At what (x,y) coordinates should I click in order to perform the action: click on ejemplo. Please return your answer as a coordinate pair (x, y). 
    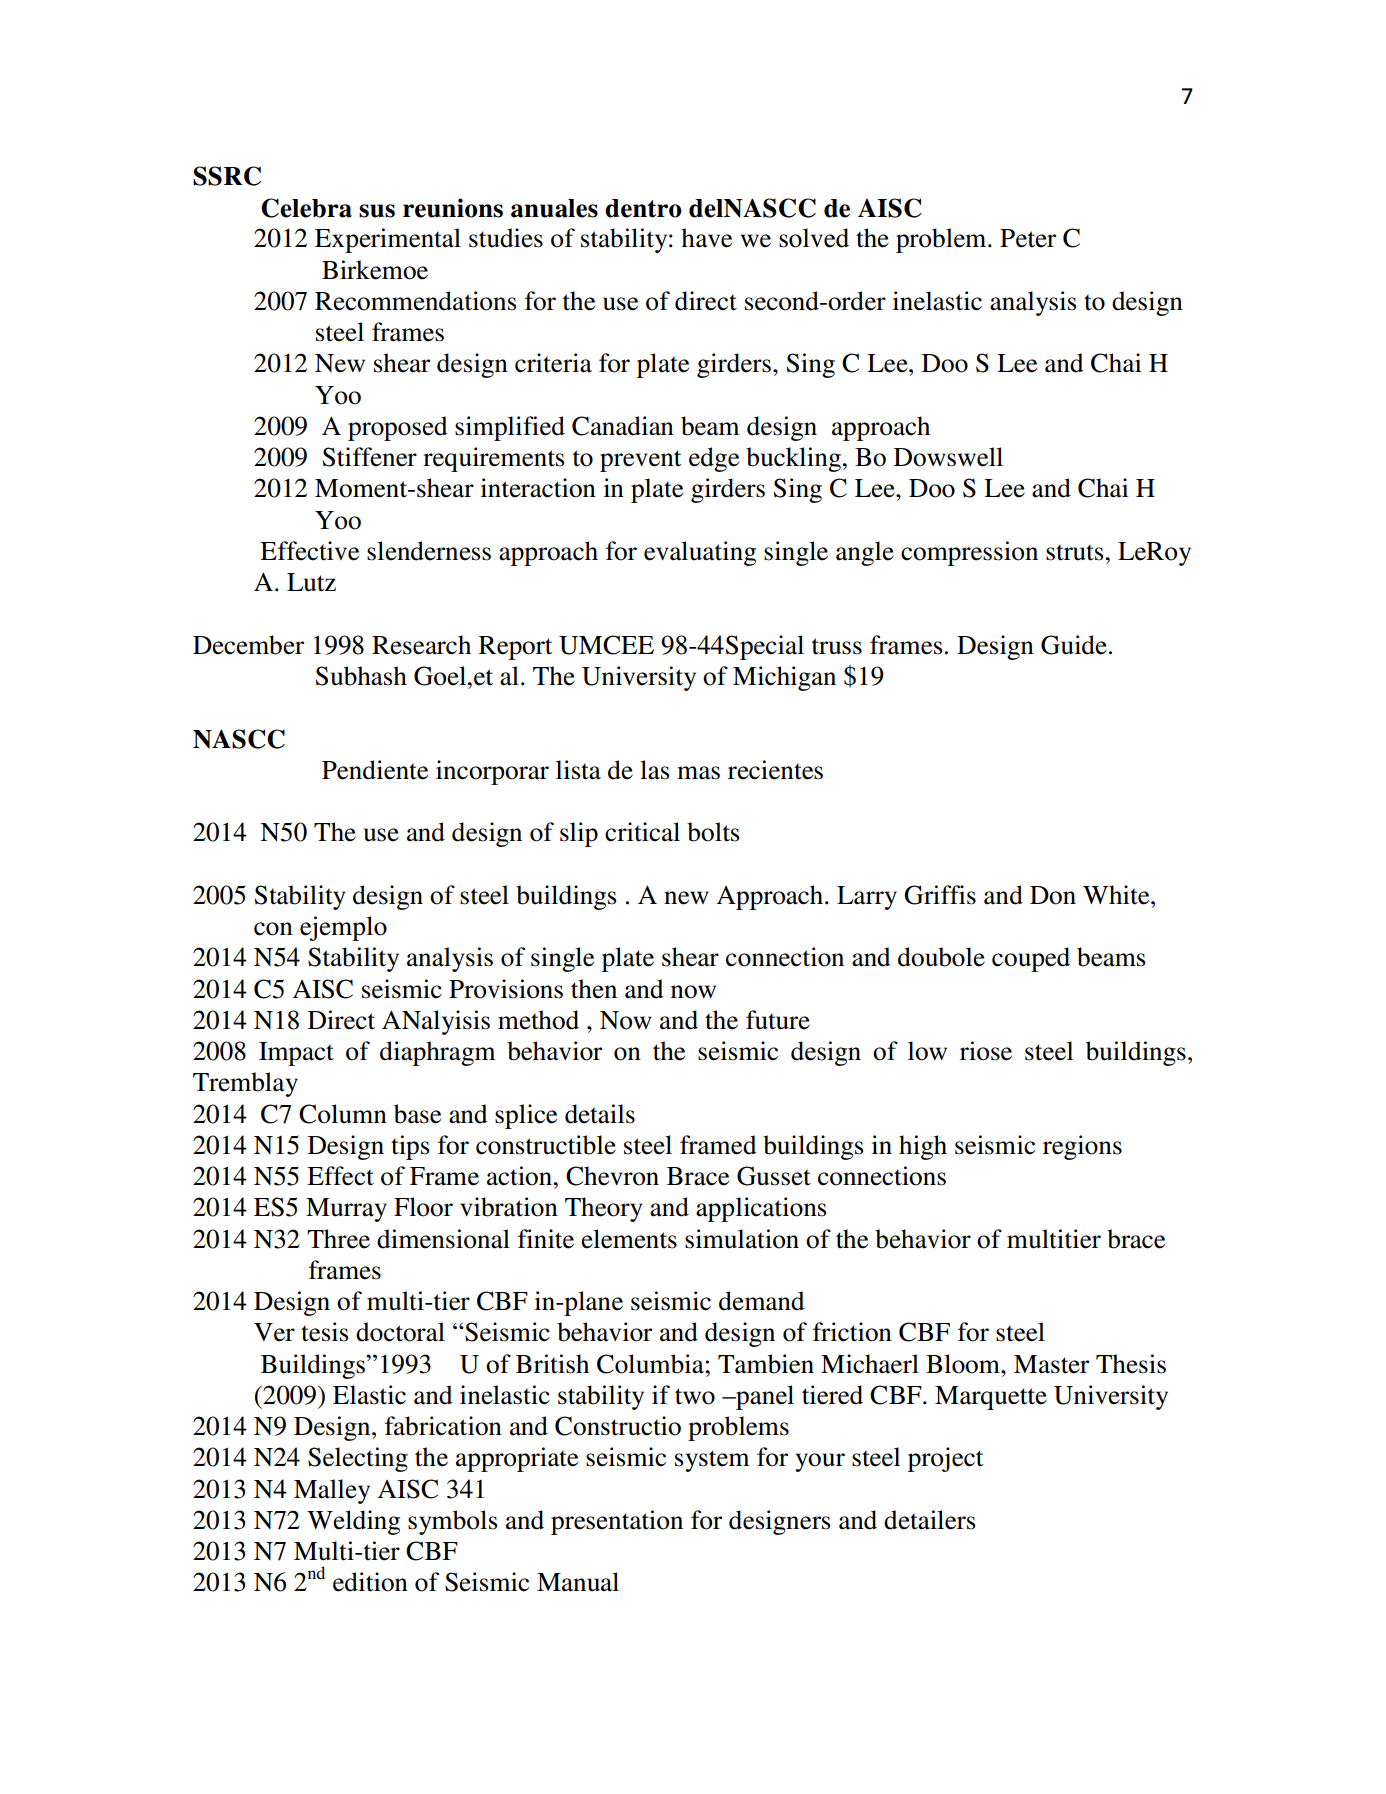
    Looking at the image, I should click on (343, 928).
